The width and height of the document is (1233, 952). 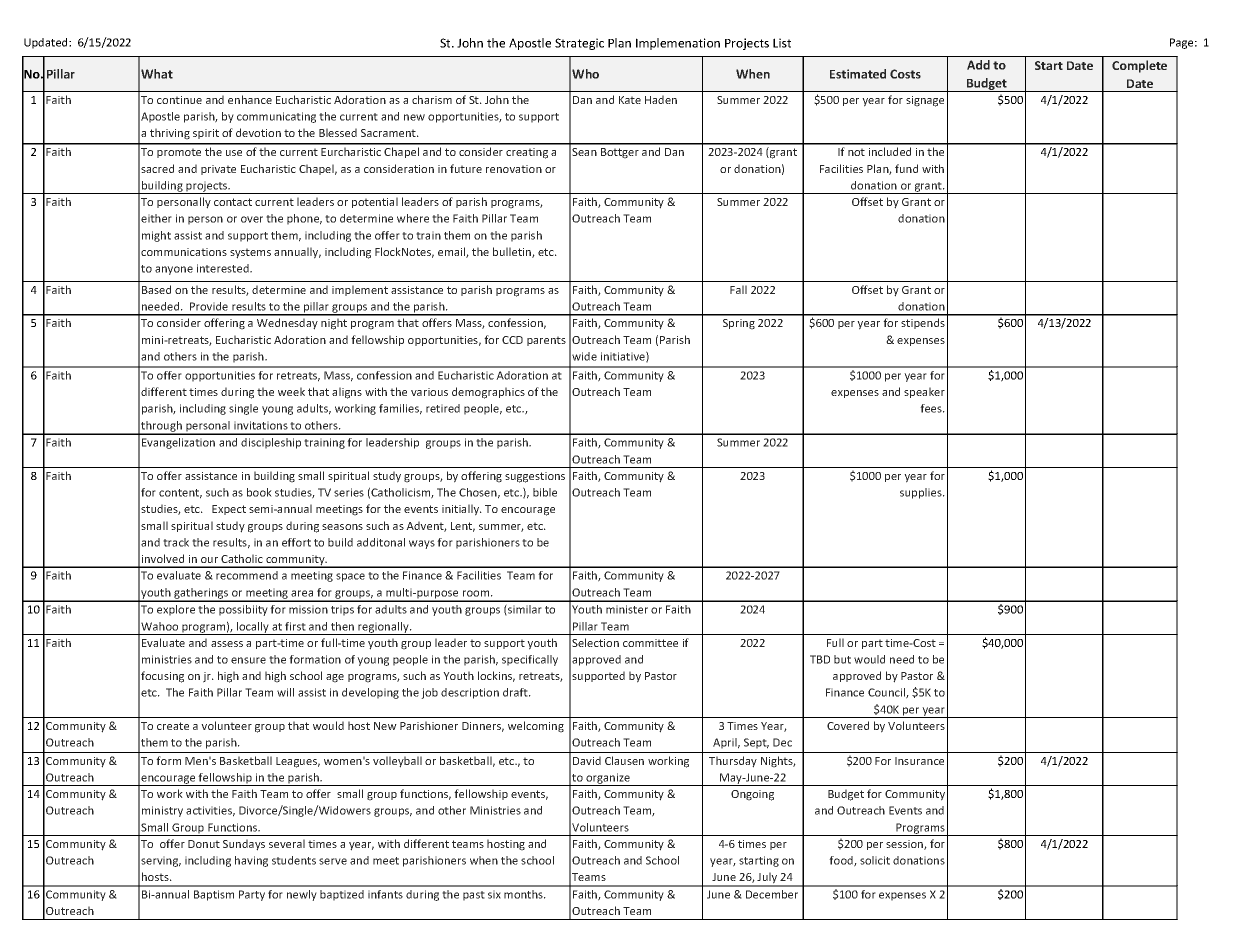 What do you see at coordinates (922, 493) in the document?
I see `supplies` at bounding box center [922, 493].
